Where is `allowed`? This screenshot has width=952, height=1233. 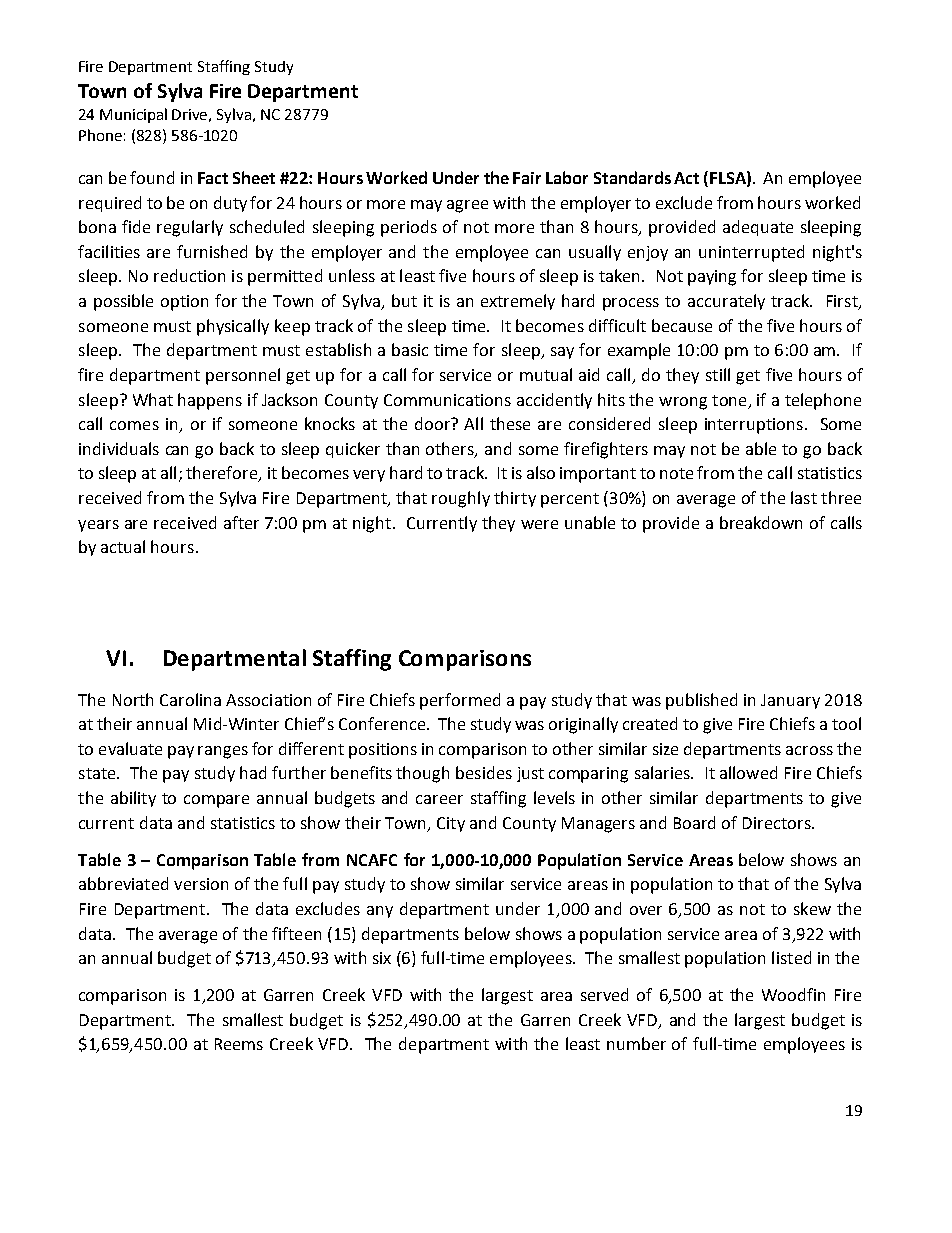 allowed is located at coordinates (748, 772).
